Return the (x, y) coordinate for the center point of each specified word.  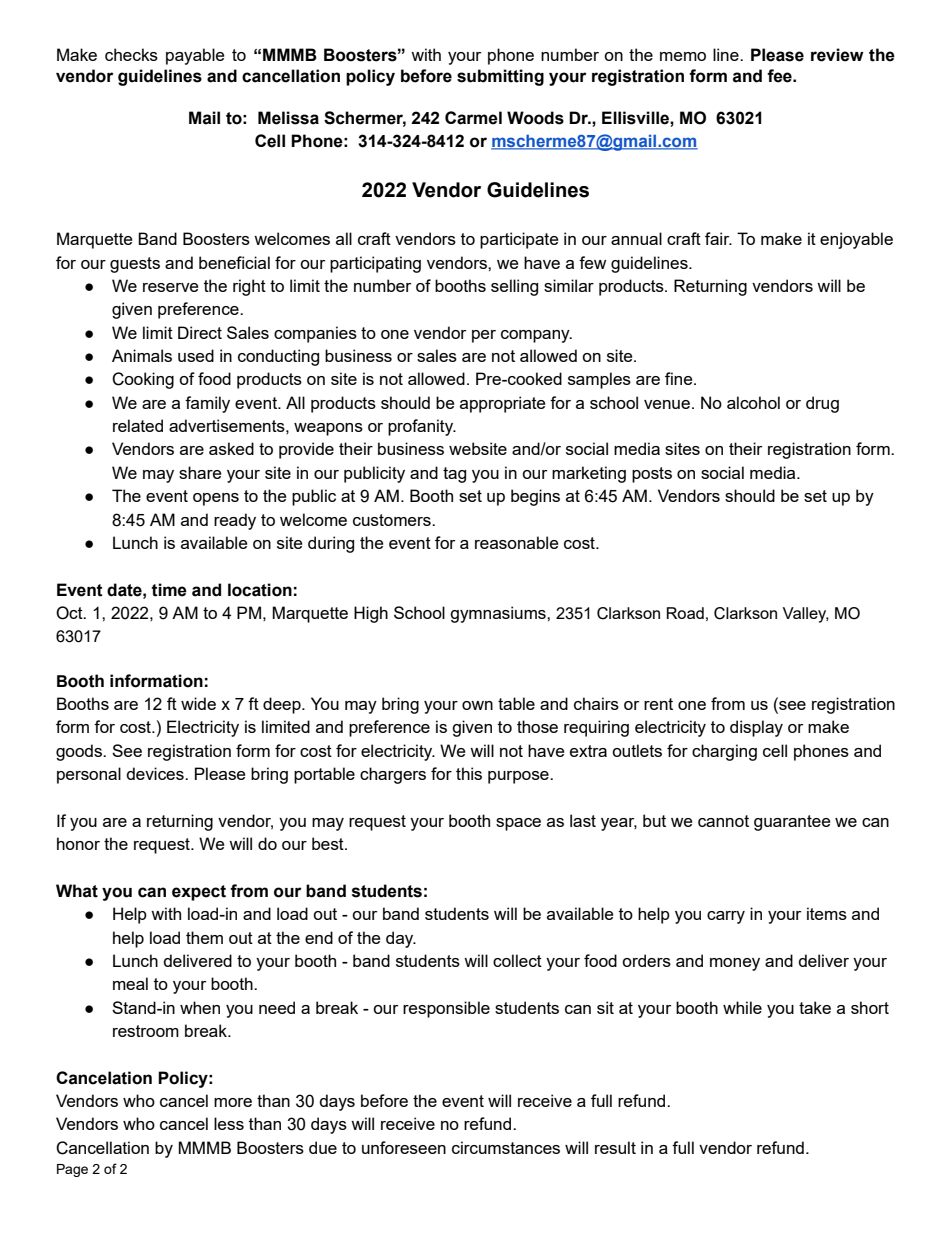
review (837, 55)
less (229, 1123)
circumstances (506, 1147)
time (169, 590)
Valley (806, 615)
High (371, 614)
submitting (500, 77)
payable (195, 56)
